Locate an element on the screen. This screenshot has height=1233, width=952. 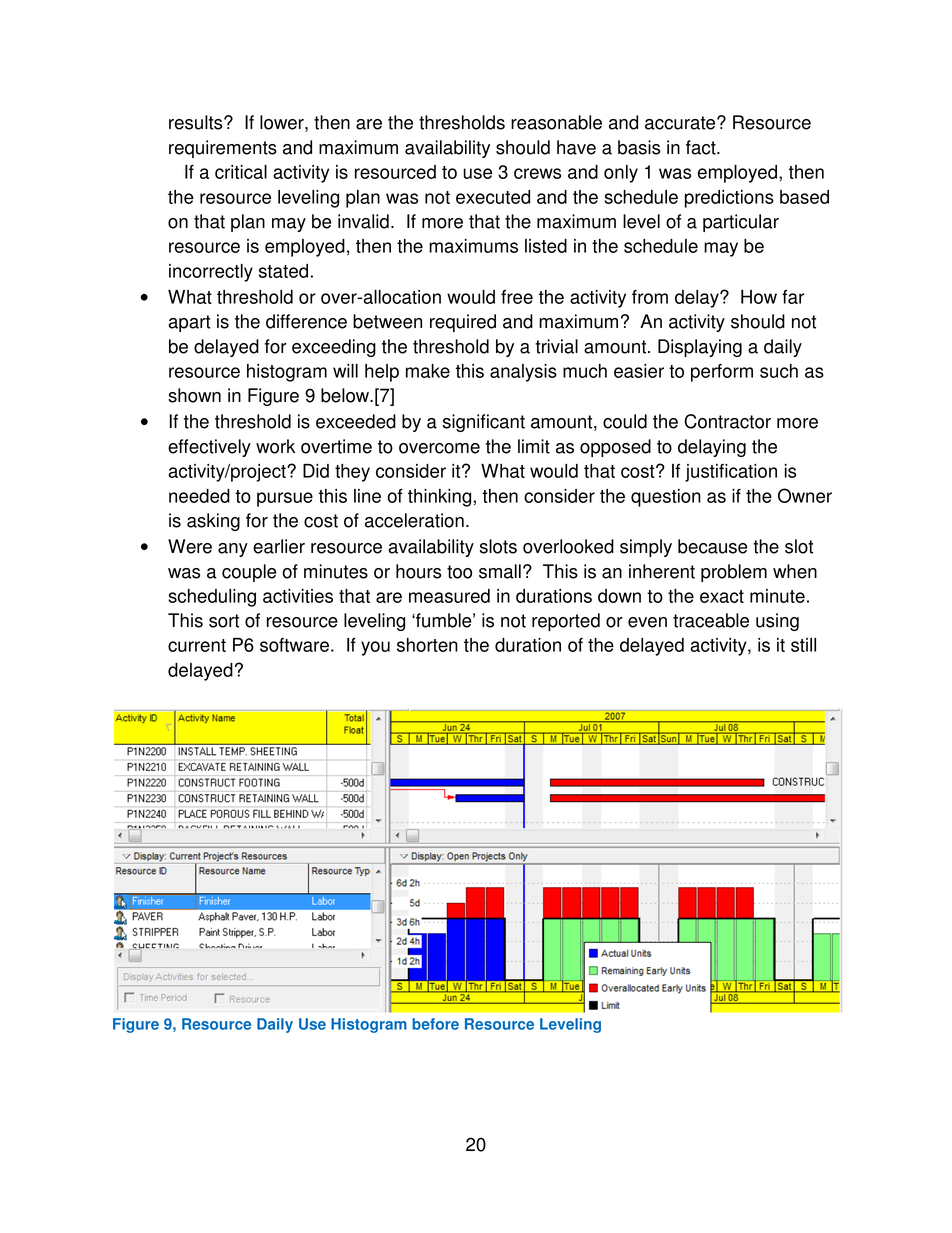
before is located at coordinates (435, 1024).
